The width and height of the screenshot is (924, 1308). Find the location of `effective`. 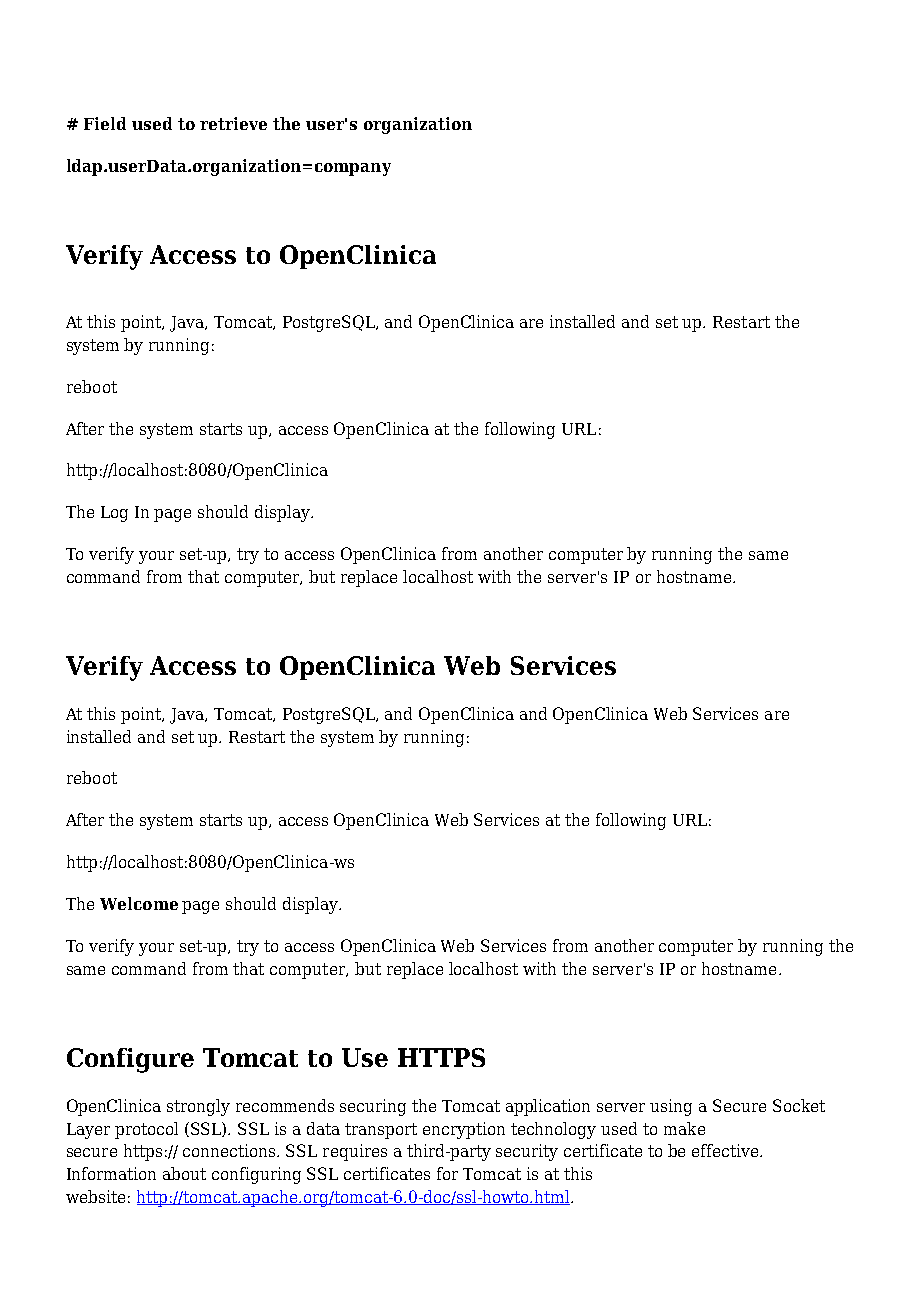

effective is located at coordinates (726, 1150).
